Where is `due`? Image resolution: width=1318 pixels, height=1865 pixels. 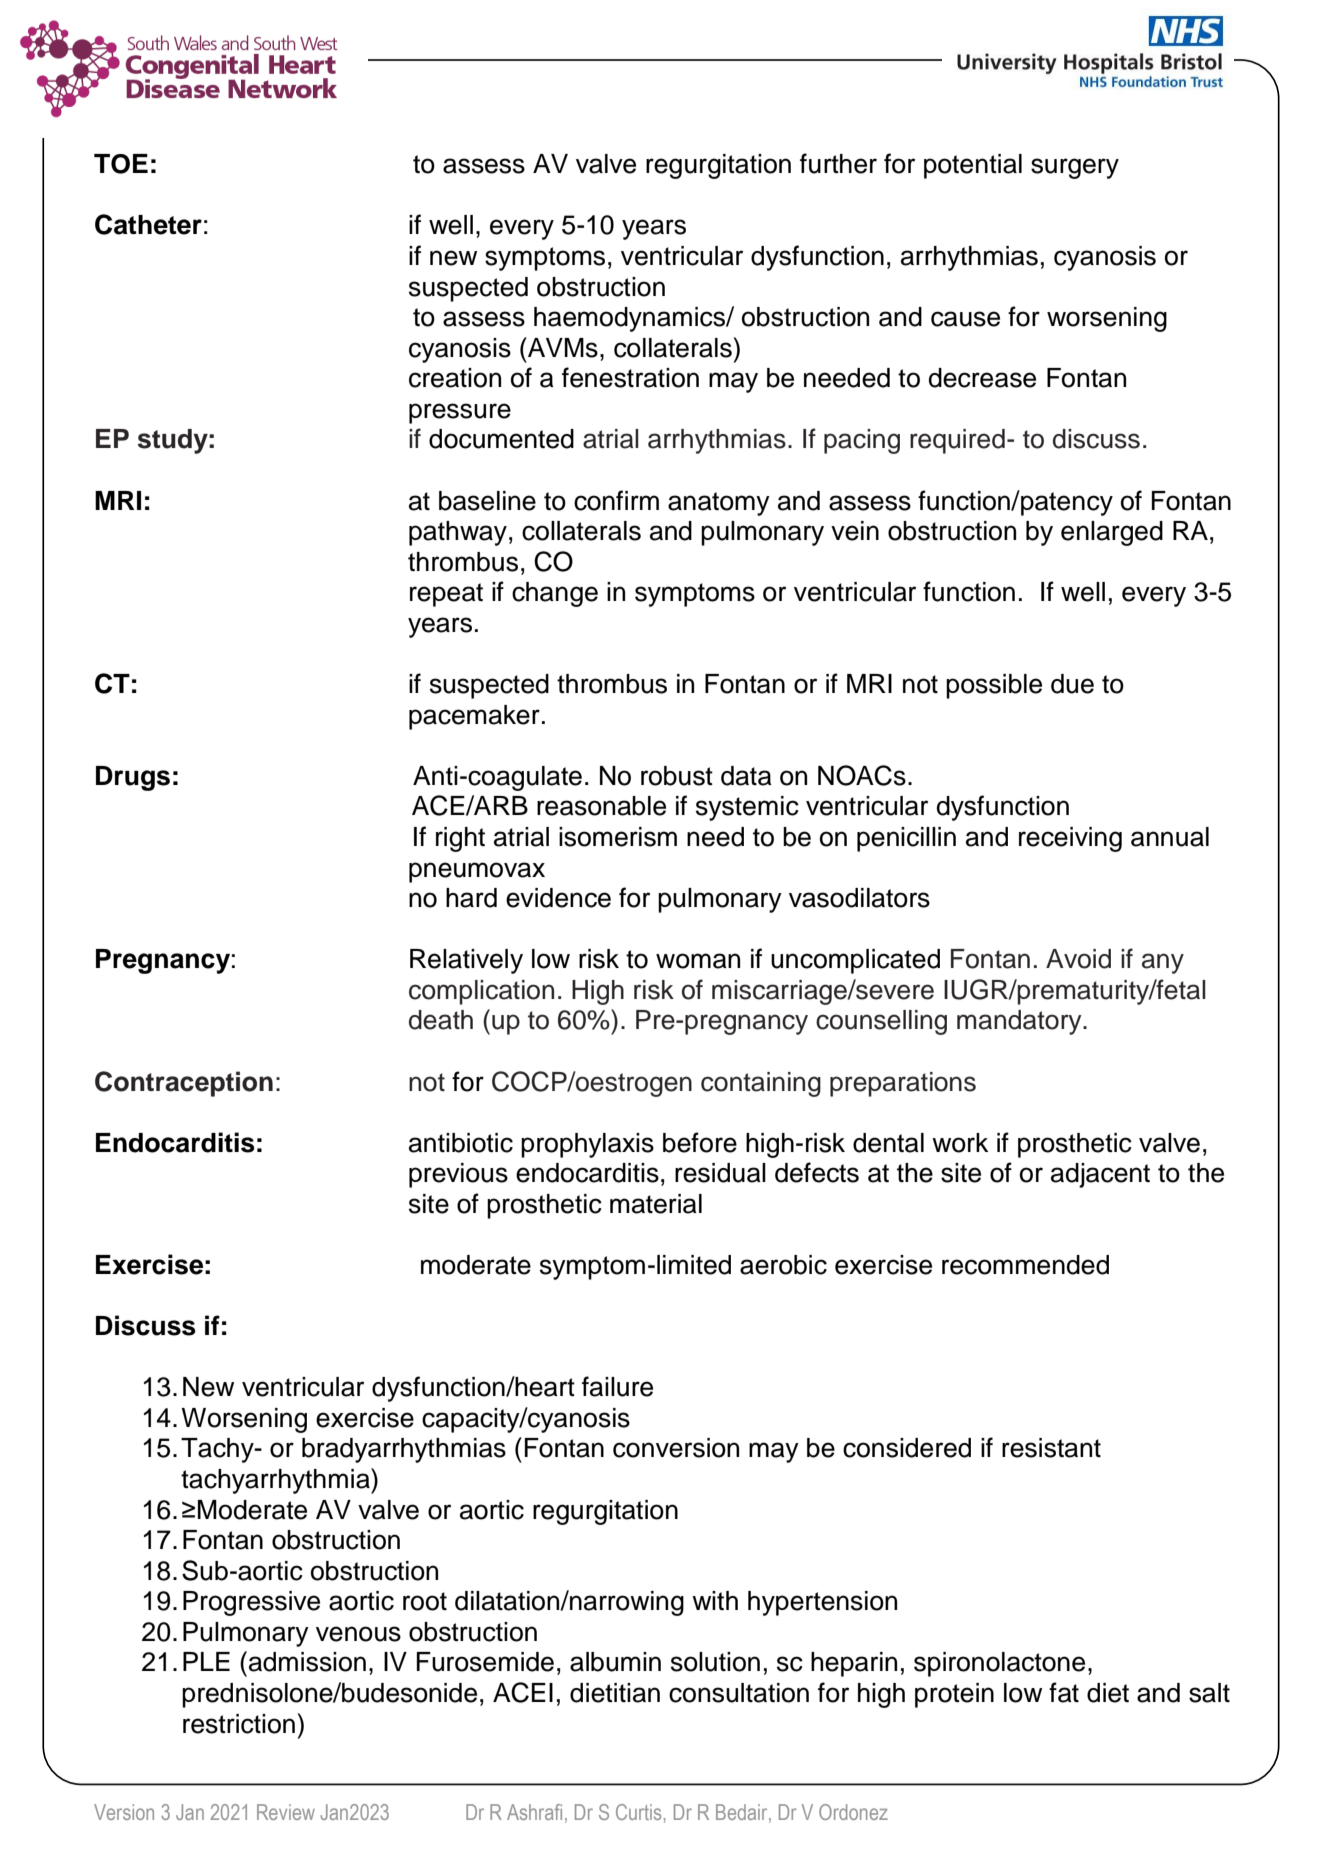
due is located at coordinates (1072, 684).
